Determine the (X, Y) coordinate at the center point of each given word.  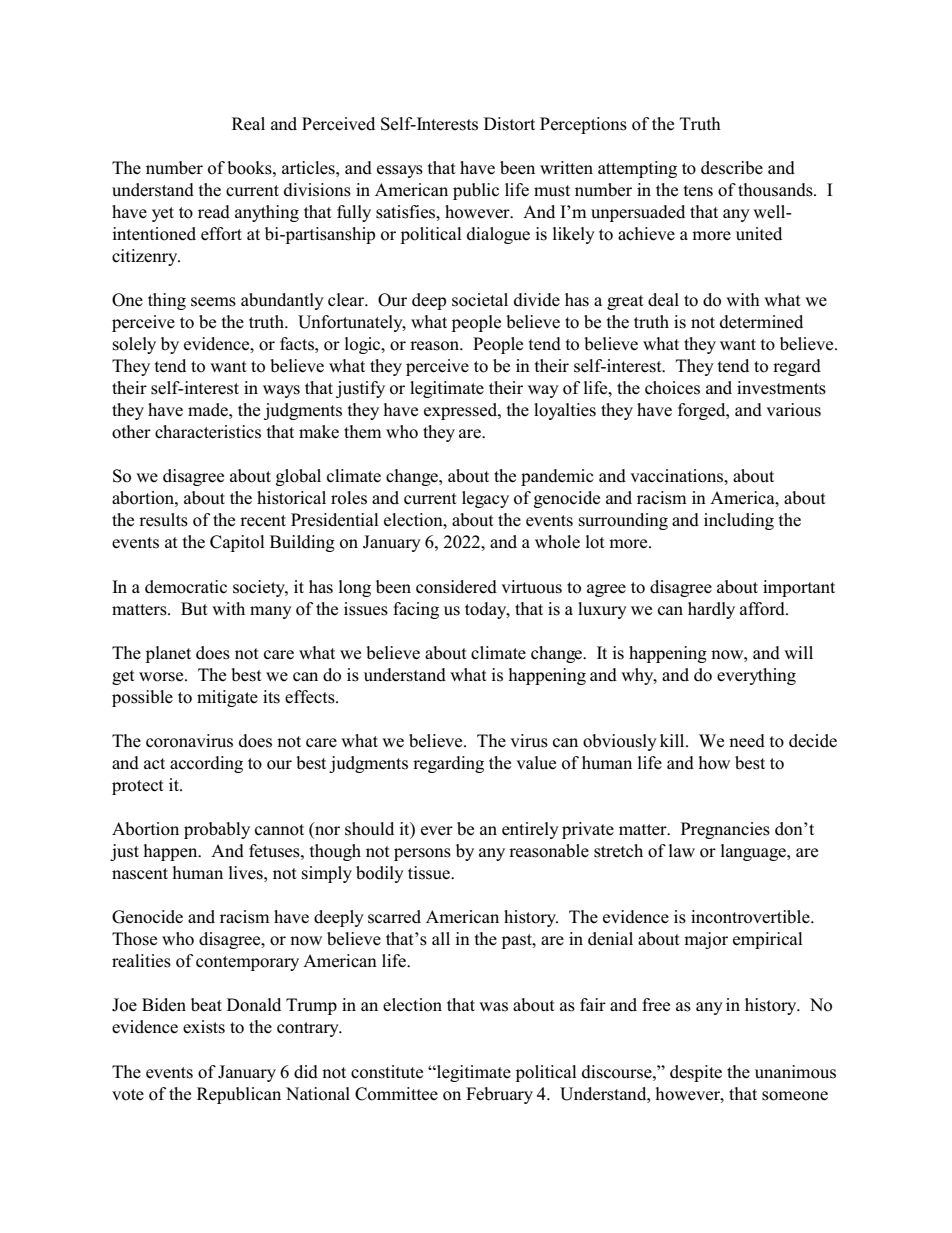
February (499, 1095)
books (250, 168)
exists (204, 1027)
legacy (485, 499)
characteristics (208, 432)
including (739, 521)
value (536, 763)
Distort (509, 124)
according (206, 764)
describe (732, 168)
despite (696, 1073)
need (747, 741)
